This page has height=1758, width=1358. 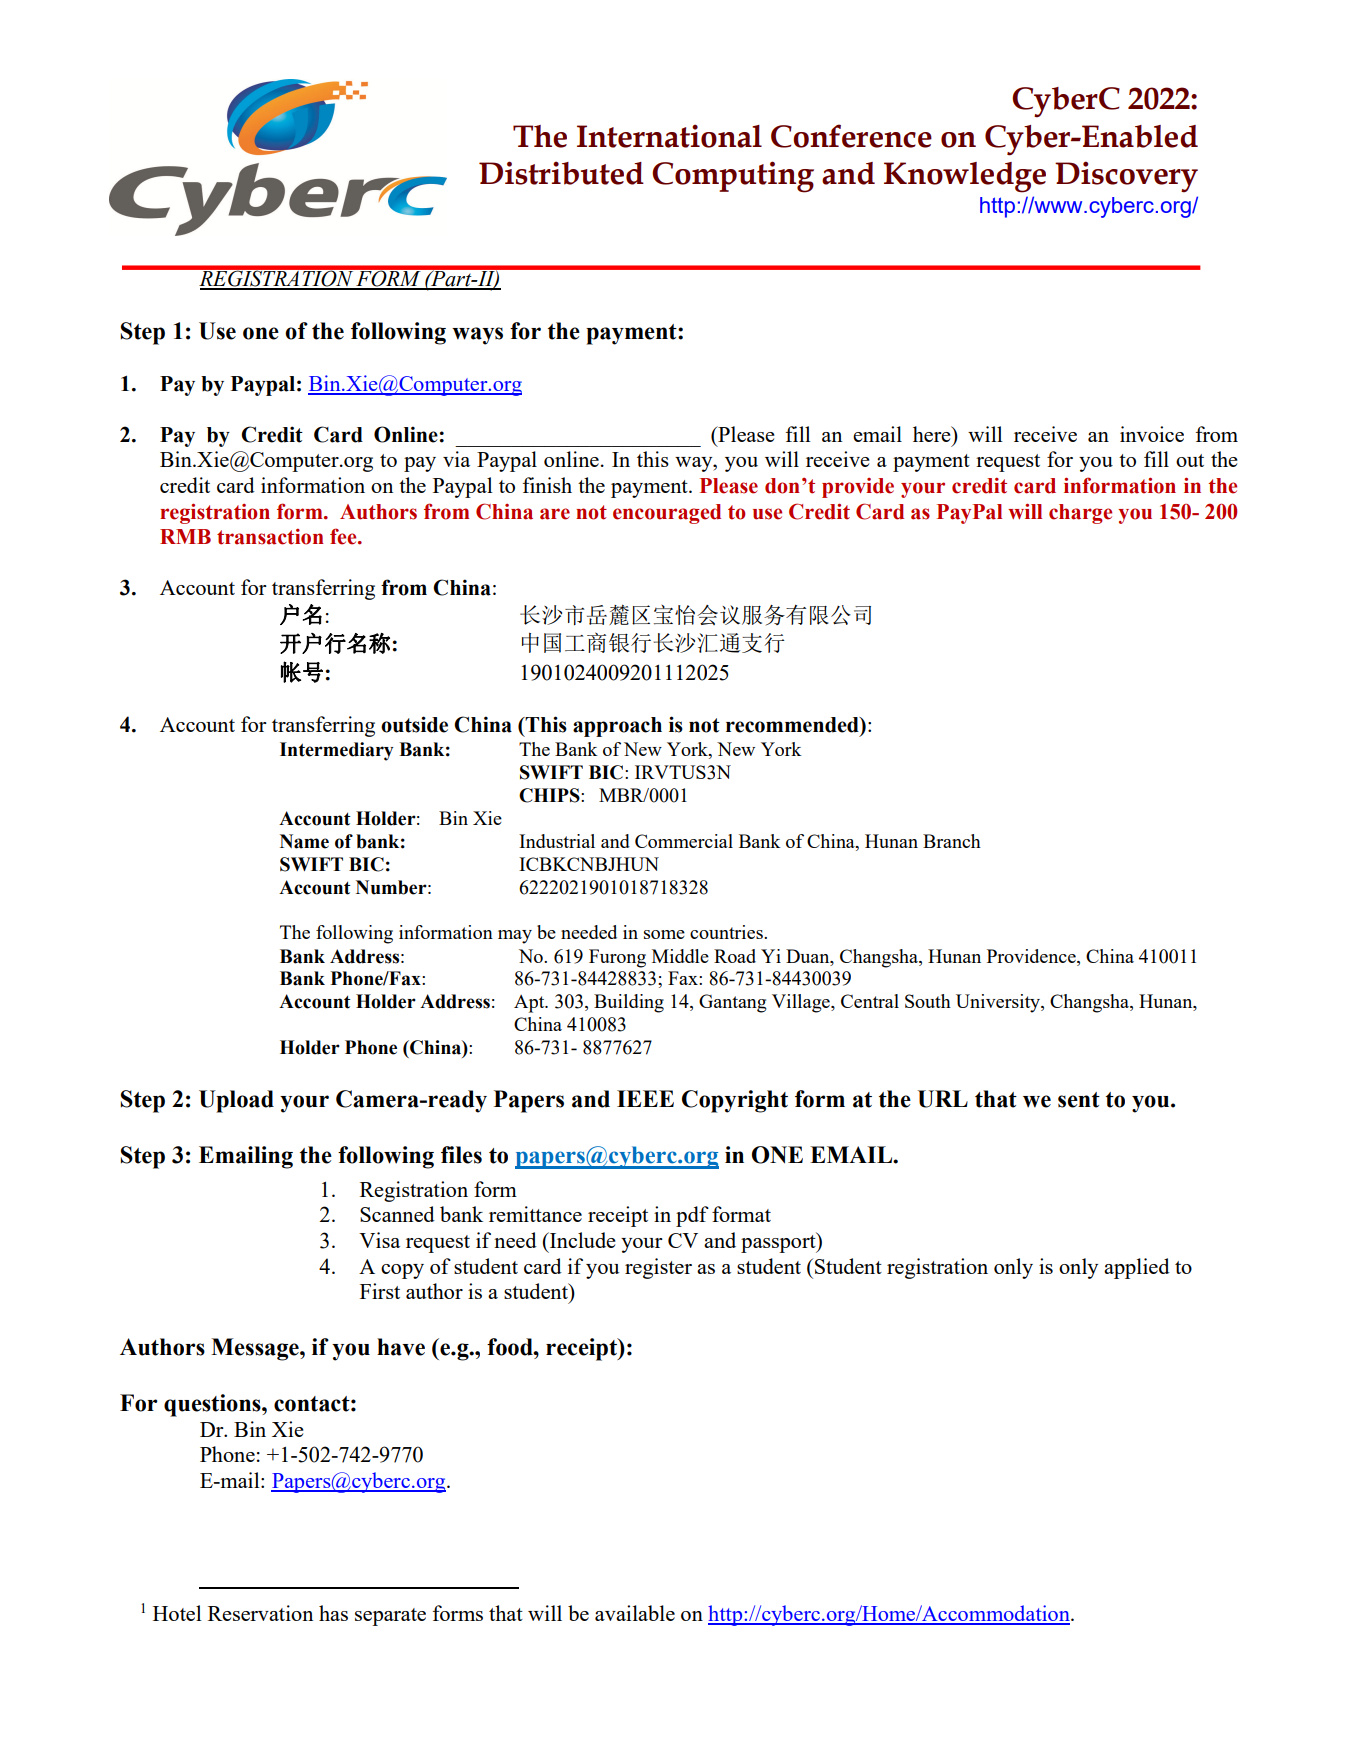 What do you see at coordinates (635, 1613) in the page?
I see `available` at bounding box center [635, 1613].
